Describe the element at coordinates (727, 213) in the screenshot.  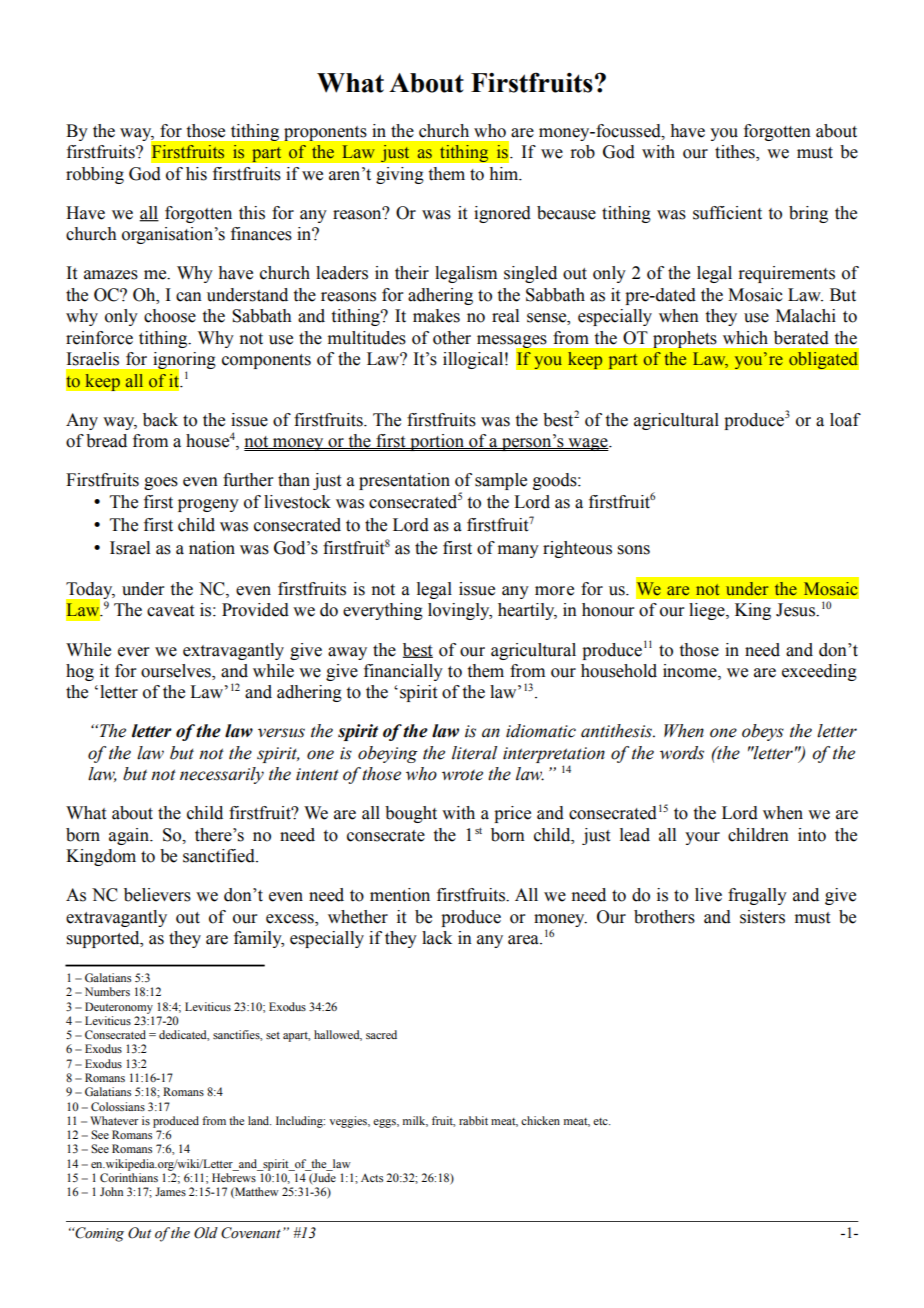
I see `sufficient` at that location.
